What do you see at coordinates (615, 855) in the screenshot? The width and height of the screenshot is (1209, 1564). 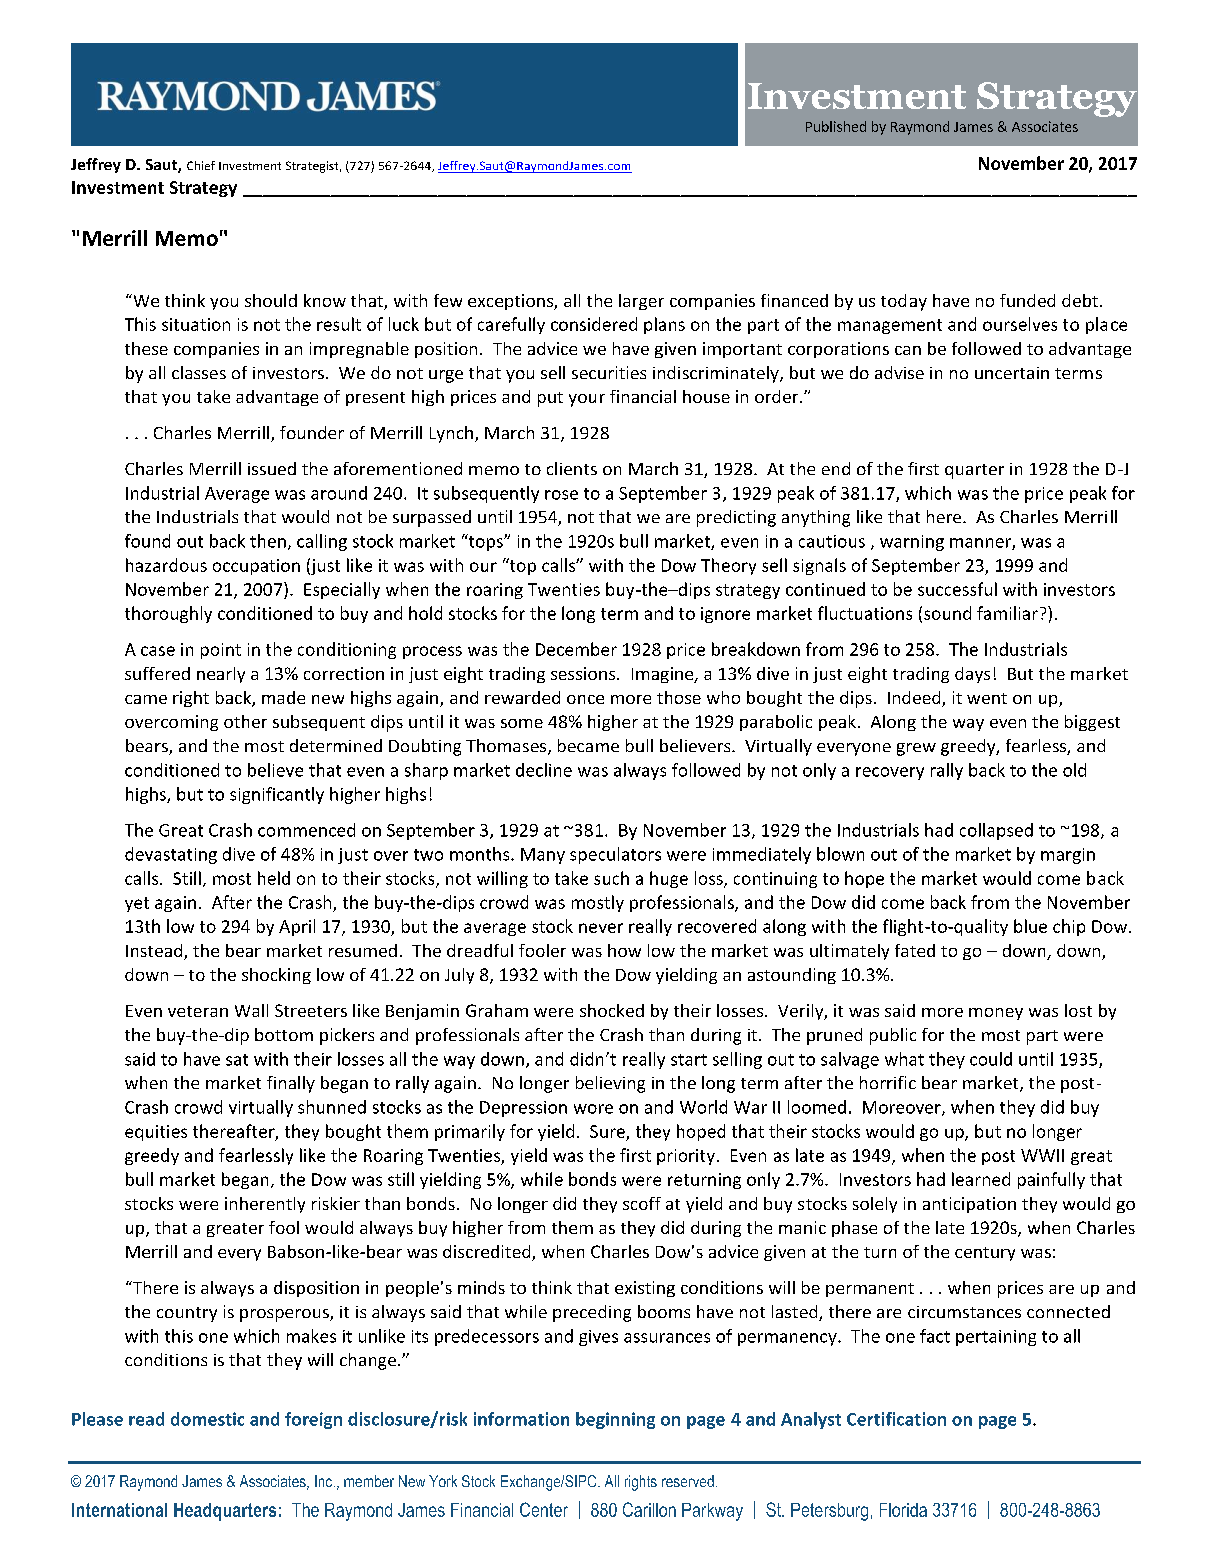 I see `speculators` at bounding box center [615, 855].
